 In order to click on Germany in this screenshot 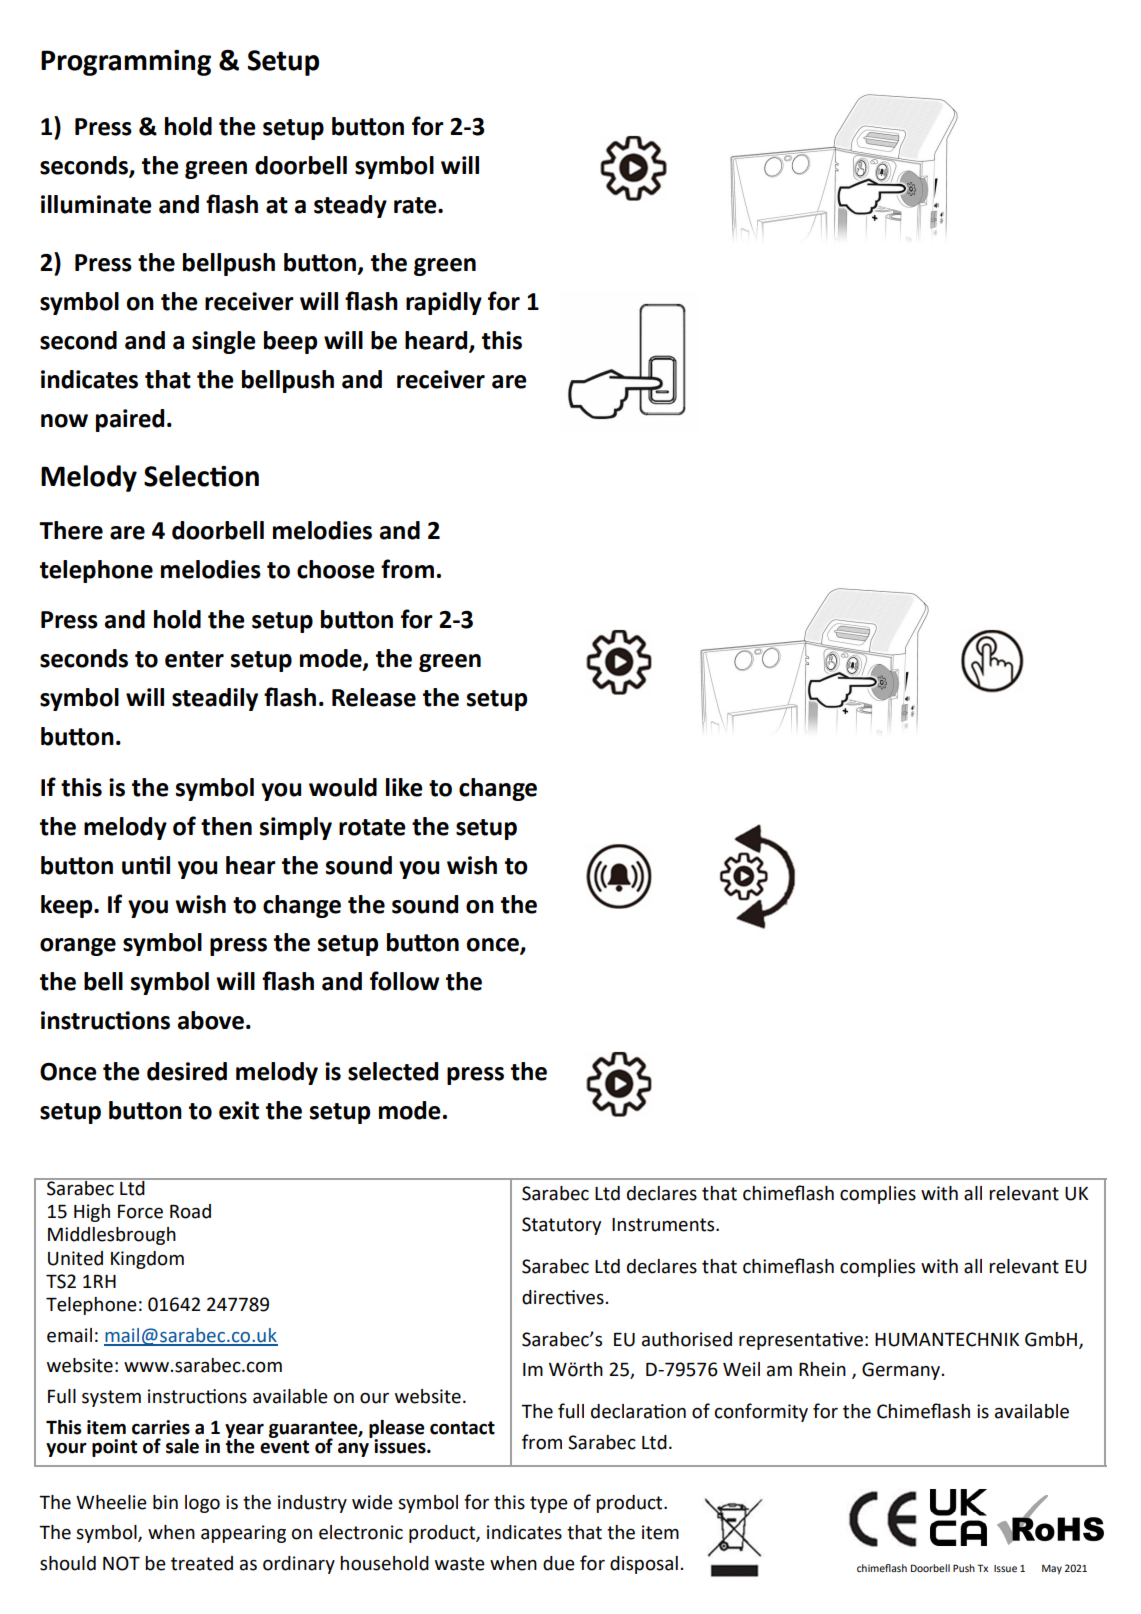, I will do `click(901, 1371)`.
